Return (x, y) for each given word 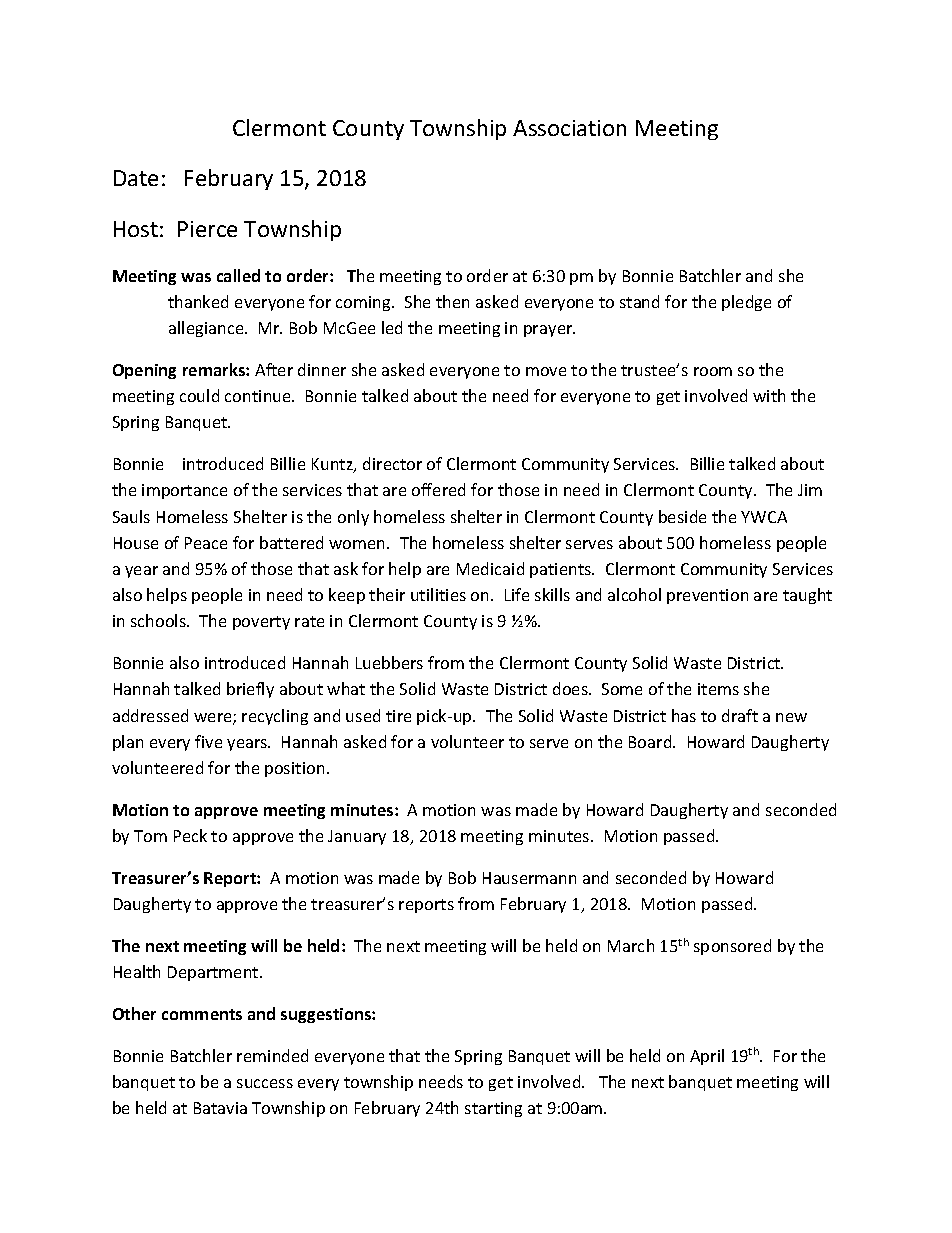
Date (136, 178)
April (707, 1057)
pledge (746, 303)
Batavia (220, 1108)
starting (493, 1109)
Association (569, 128)
